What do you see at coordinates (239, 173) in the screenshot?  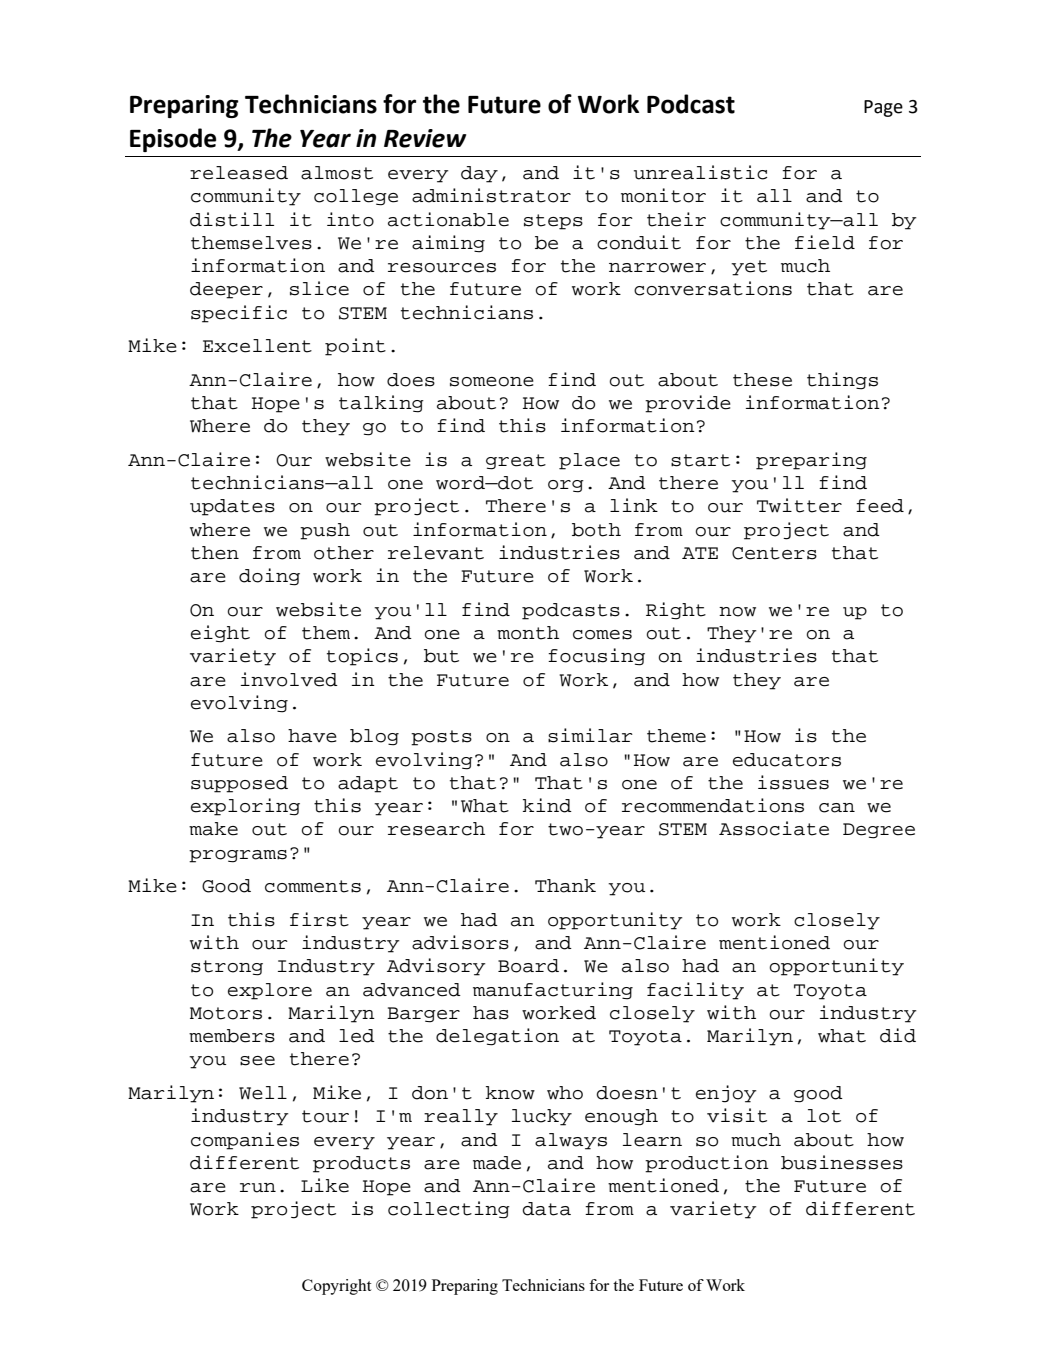 I see `released` at bounding box center [239, 173].
